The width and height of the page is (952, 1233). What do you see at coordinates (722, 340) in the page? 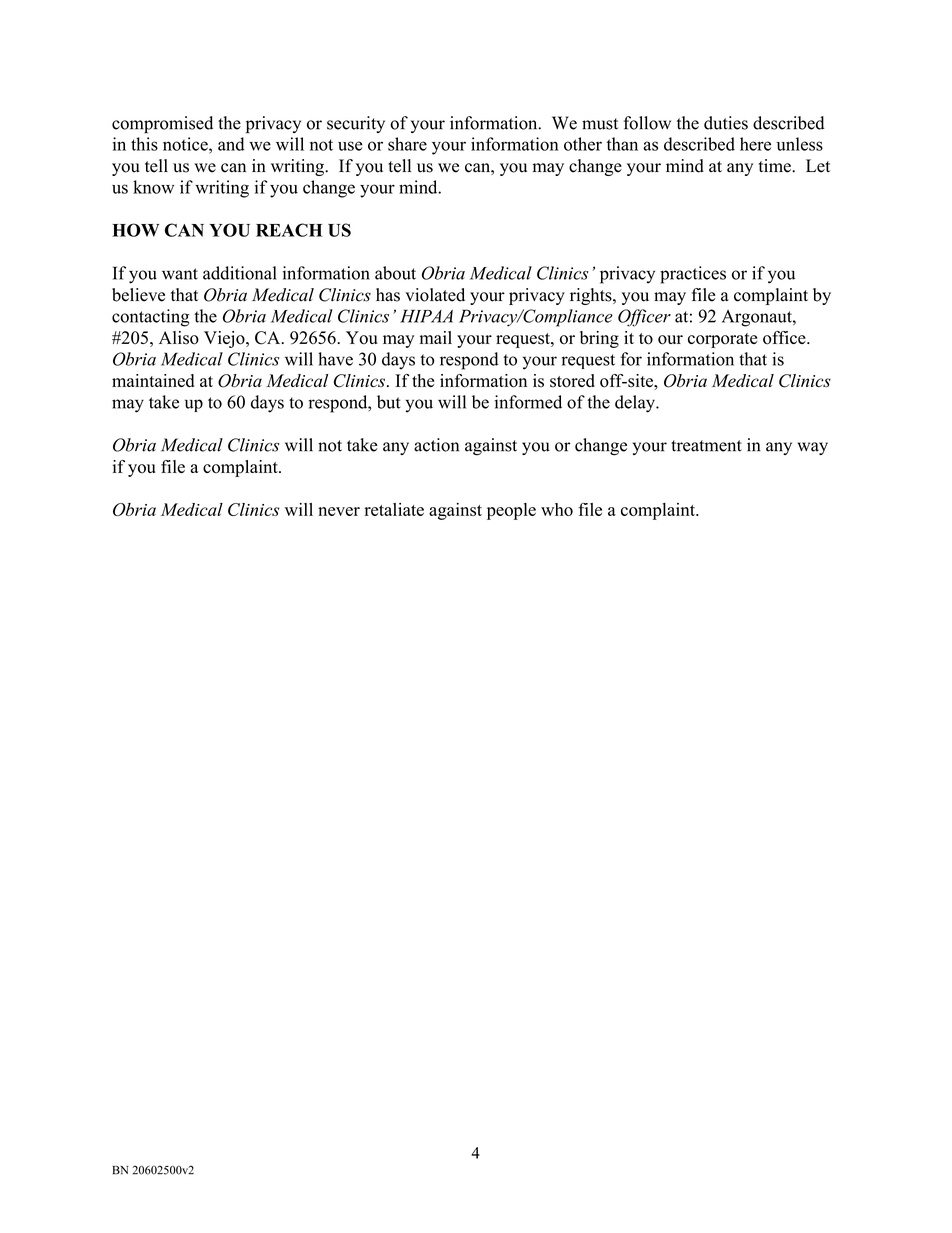
I see `corporate` at bounding box center [722, 340].
